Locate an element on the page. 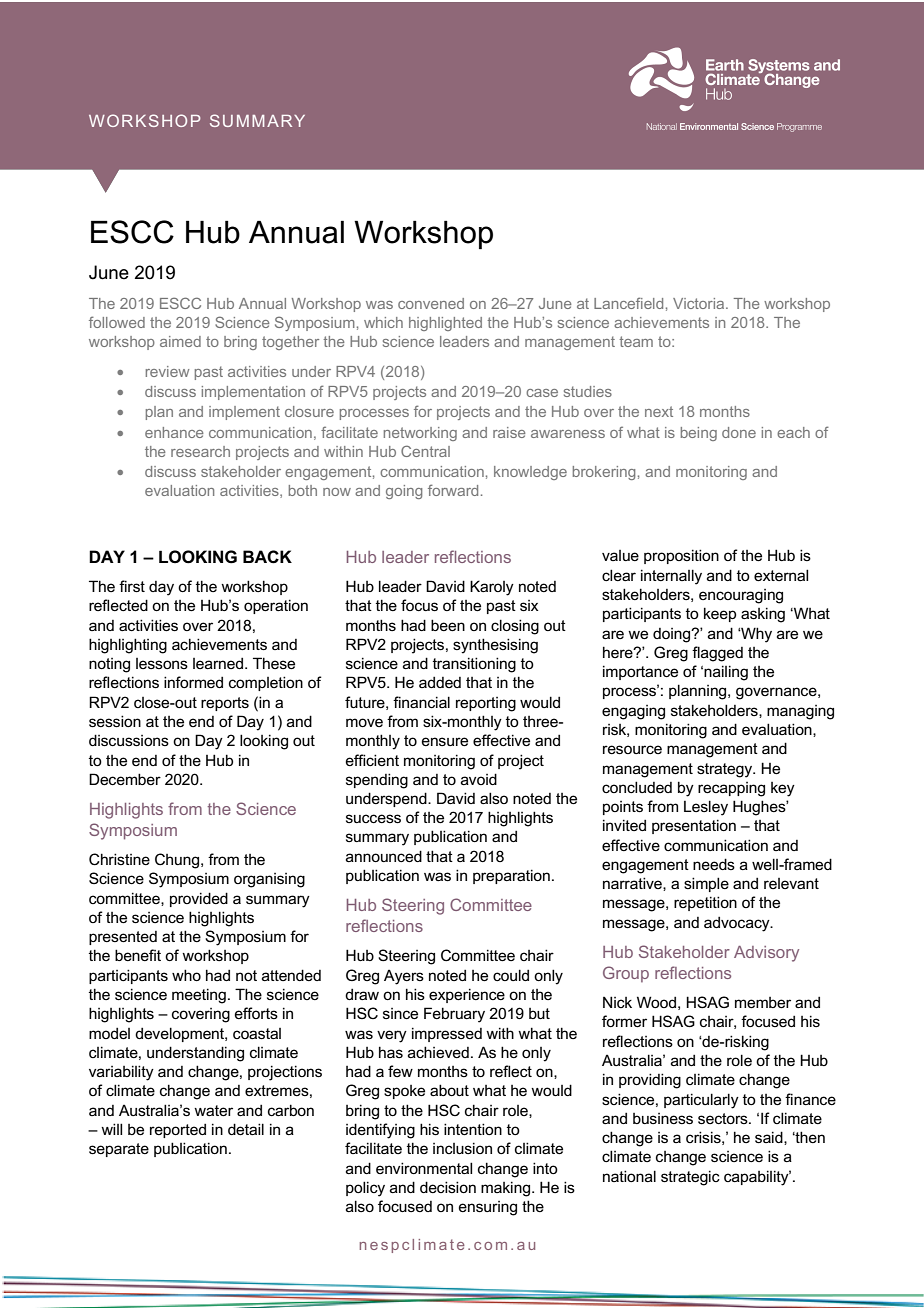 This image has width=924, height=1308. highlighted is located at coordinates (445, 324).
